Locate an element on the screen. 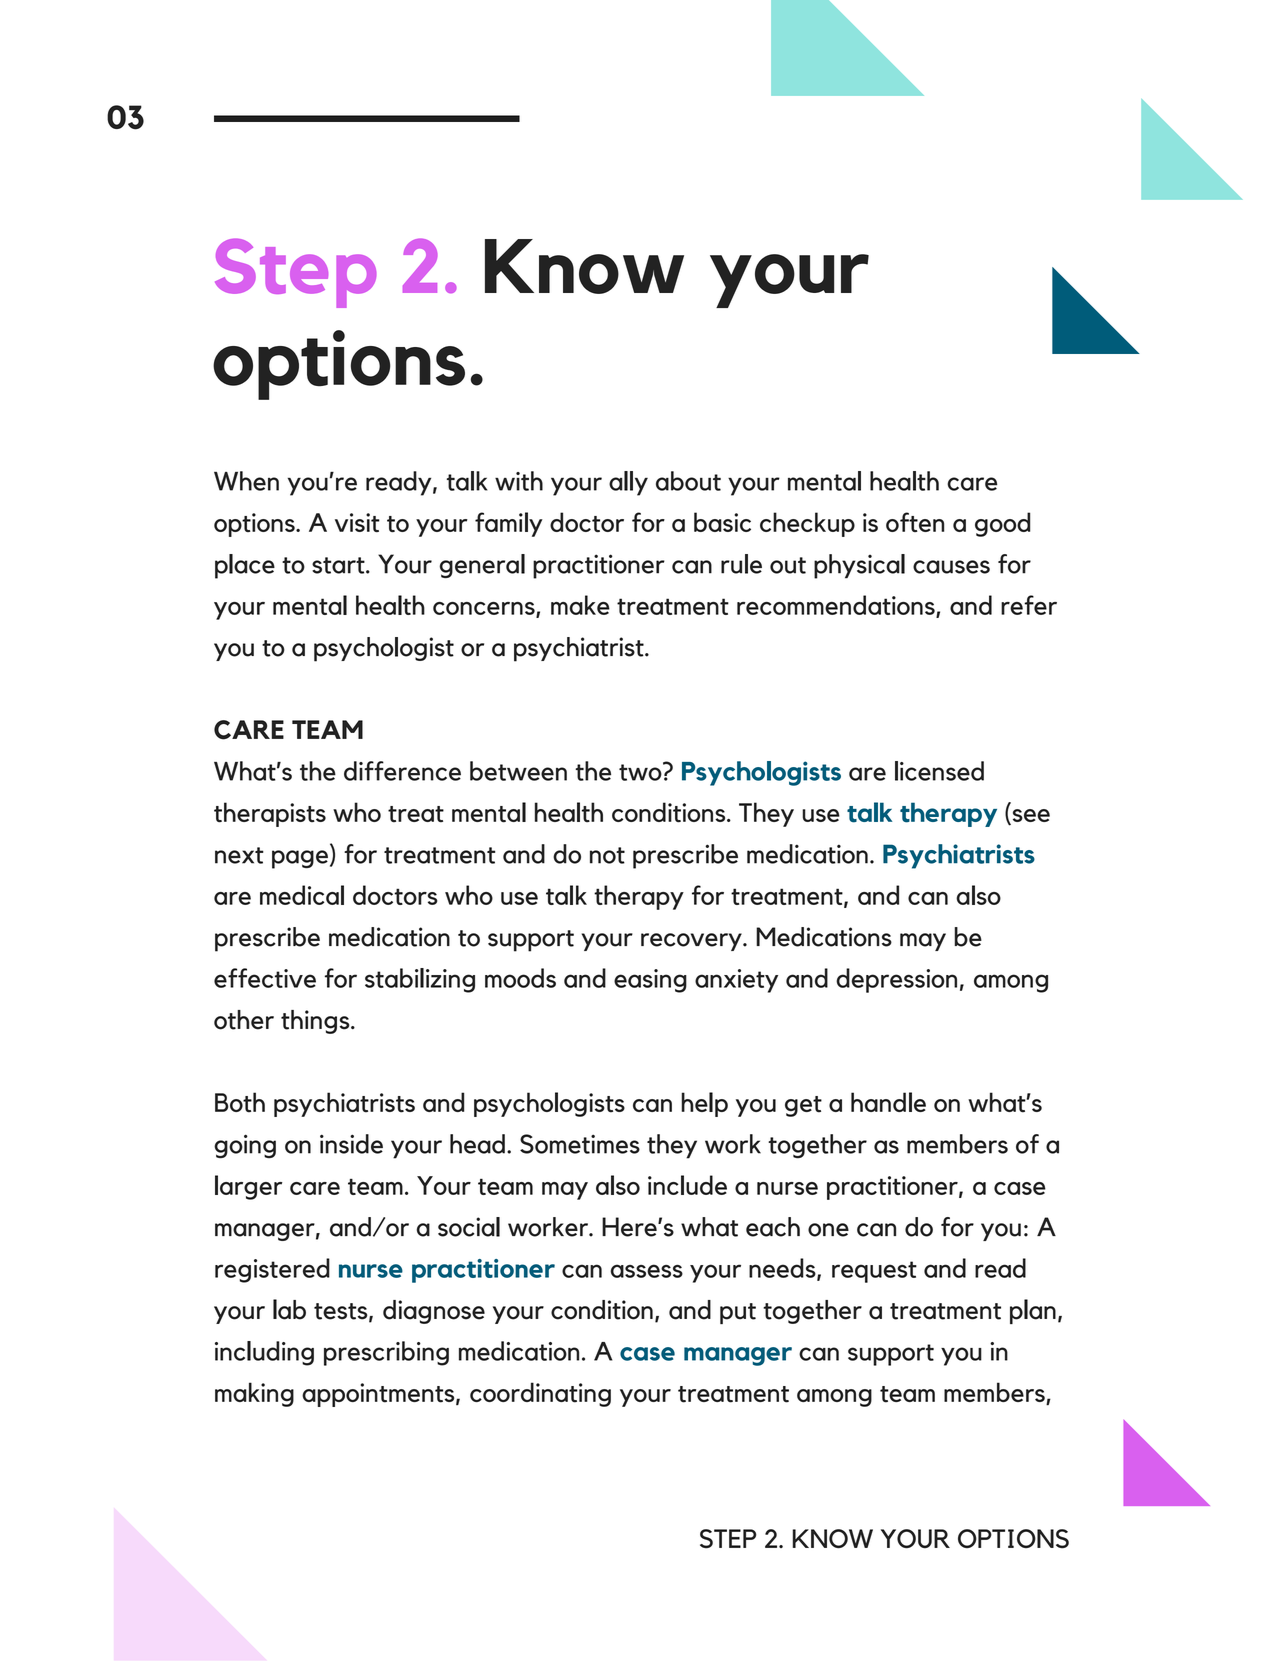  licensed is located at coordinates (939, 771).
